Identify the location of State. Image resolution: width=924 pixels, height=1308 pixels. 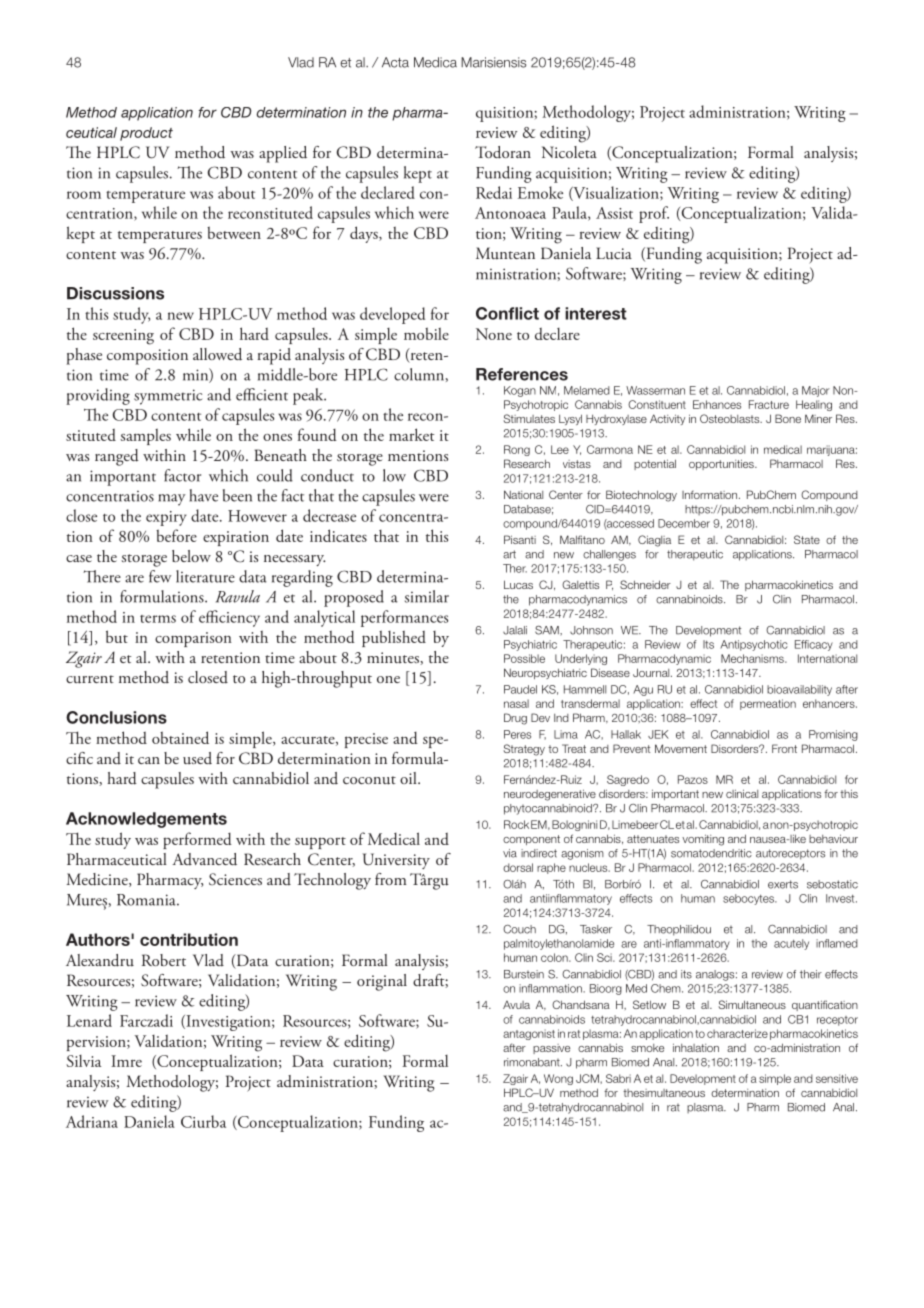
(807, 539).
